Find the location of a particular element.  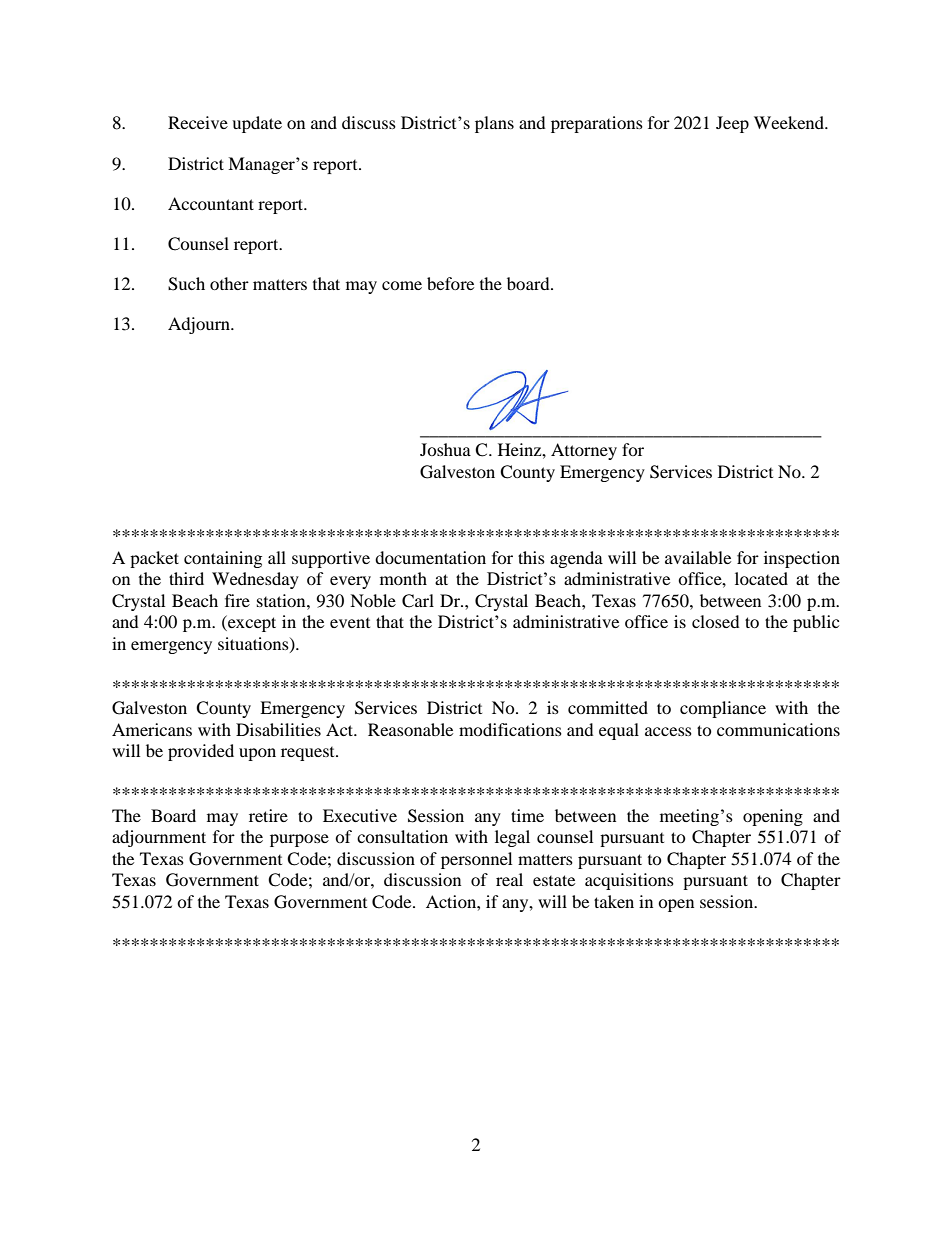

Jeep is located at coordinates (732, 124).
